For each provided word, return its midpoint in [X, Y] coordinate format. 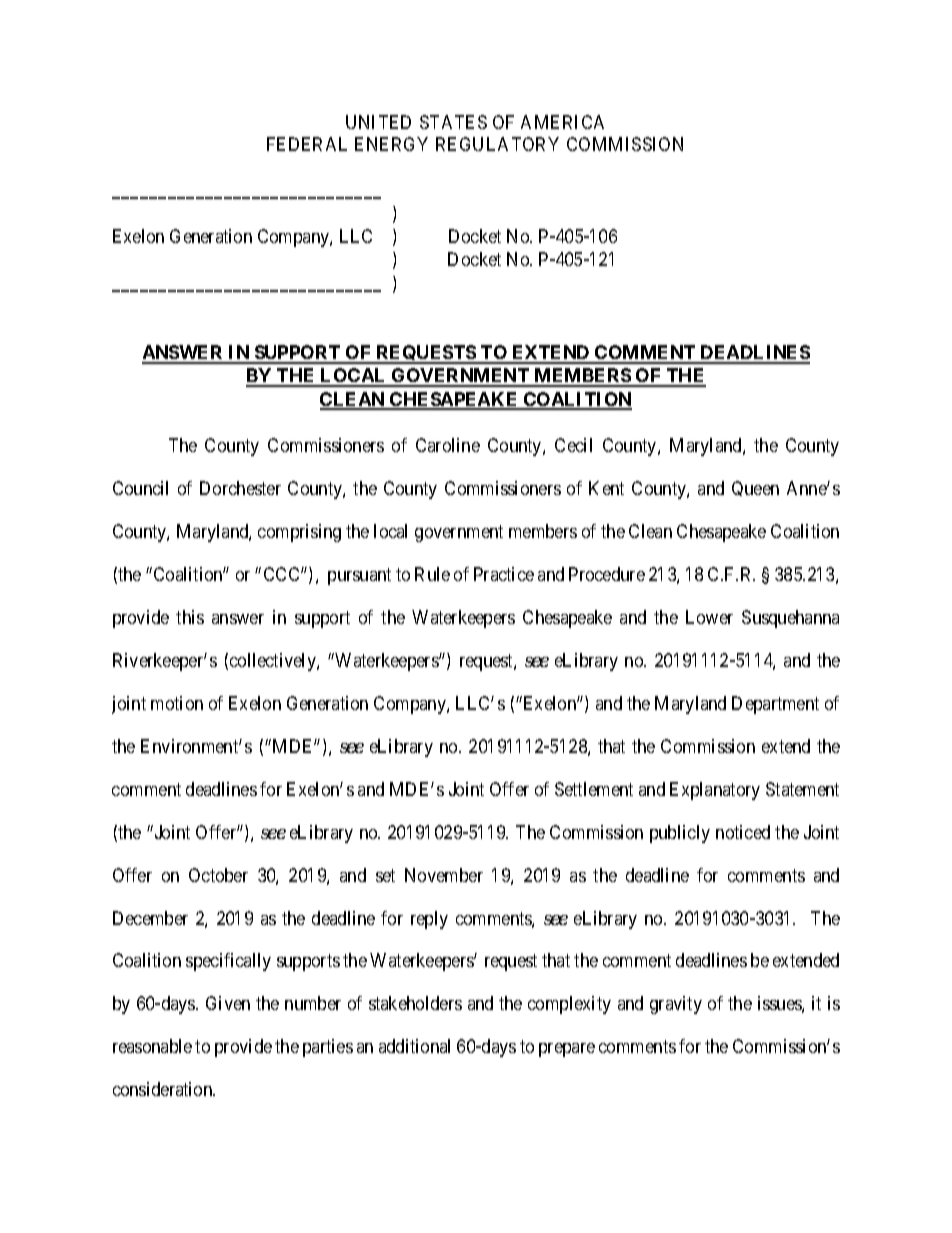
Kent [606, 488]
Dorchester [240, 488]
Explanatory [715, 791]
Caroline [448, 445]
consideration [164, 1089]
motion [177, 703]
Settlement [594, 789]
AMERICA [562, 122]
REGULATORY [497, 144]
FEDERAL [307, 144]
